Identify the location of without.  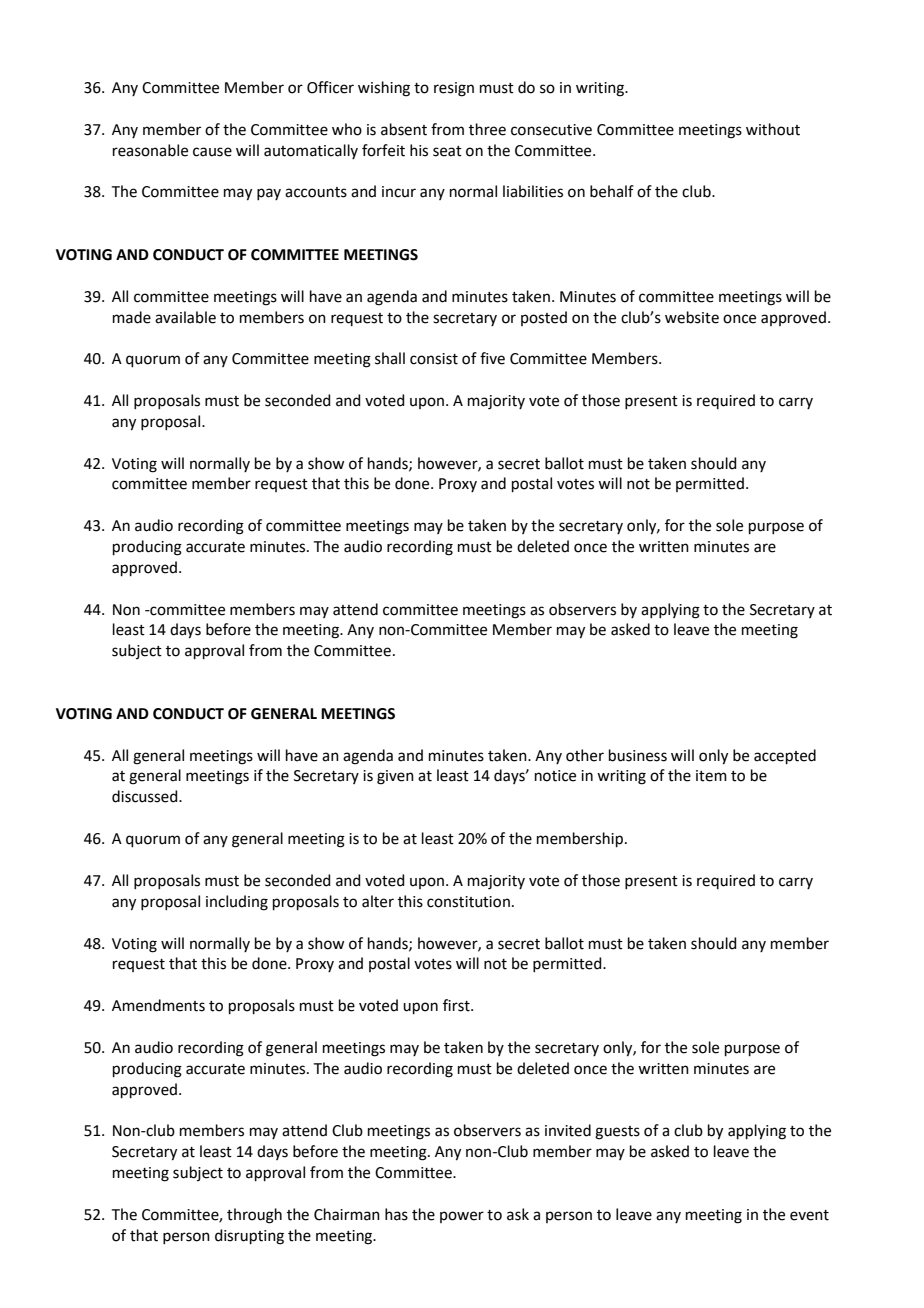
(773, 129).
